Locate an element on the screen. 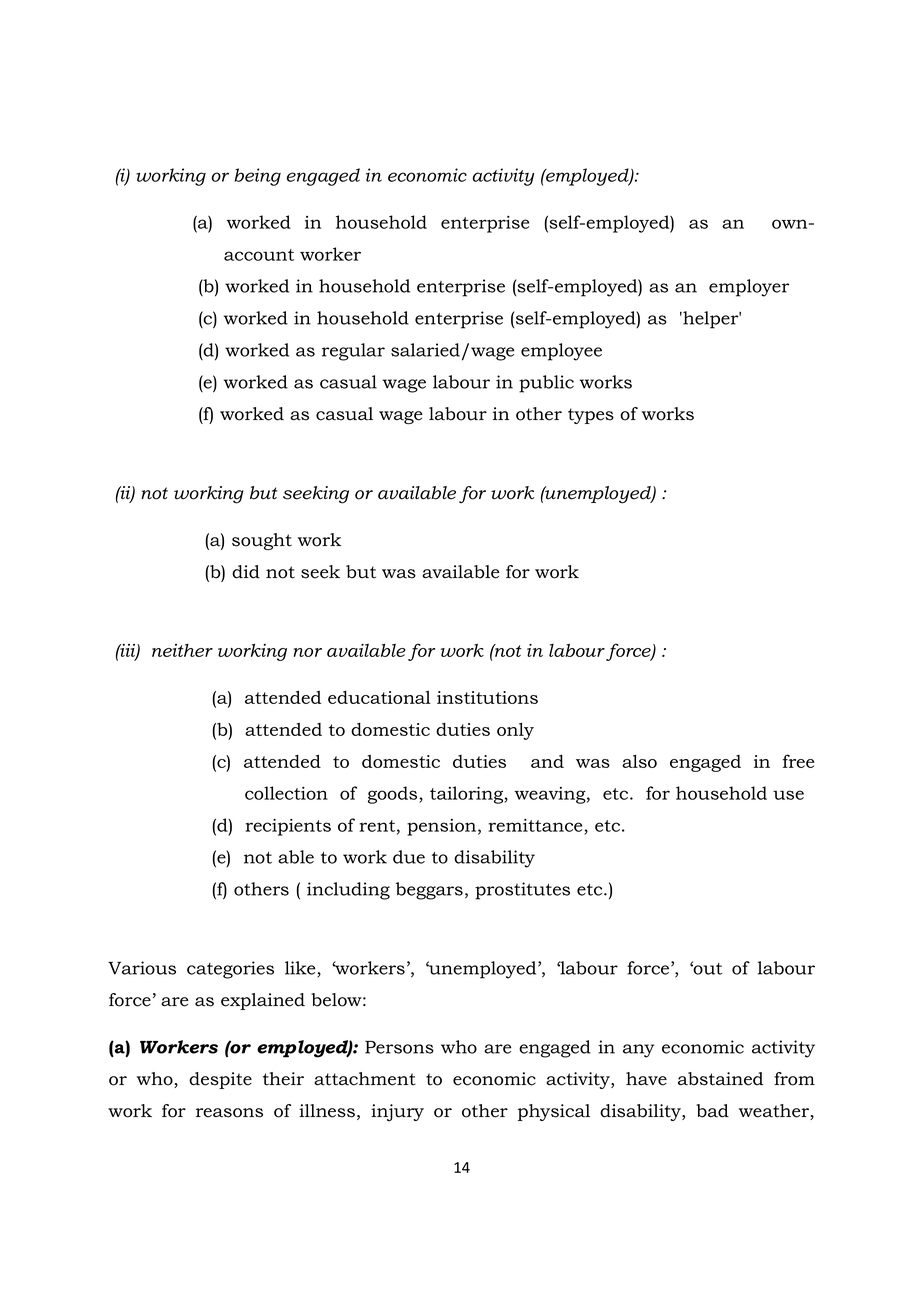  being is located at coordinates (257, 177).
